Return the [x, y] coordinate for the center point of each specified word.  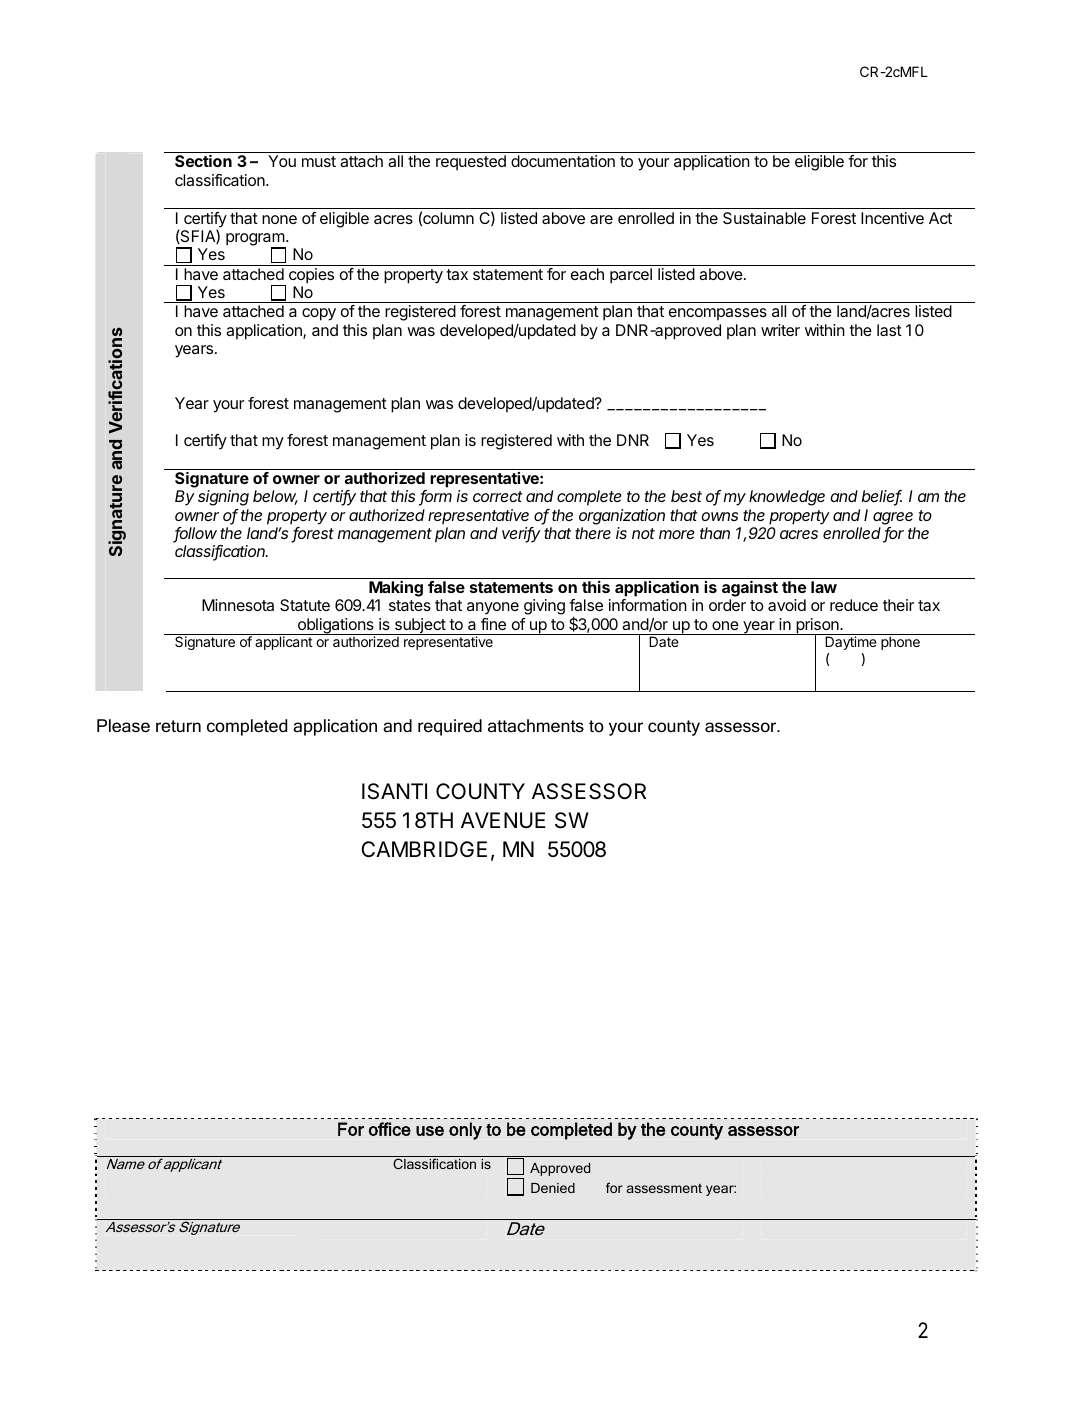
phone [900, 643]
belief [882, 497]
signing [223, 498]
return [178, 726]
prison [817, 627]
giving [544, 607]
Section [203, 161]
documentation [563, 161]
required [450, 727]
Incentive [892, 218]
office [390, 1129]
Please [123, 726]
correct [498, 496]
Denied [553, 1188]
